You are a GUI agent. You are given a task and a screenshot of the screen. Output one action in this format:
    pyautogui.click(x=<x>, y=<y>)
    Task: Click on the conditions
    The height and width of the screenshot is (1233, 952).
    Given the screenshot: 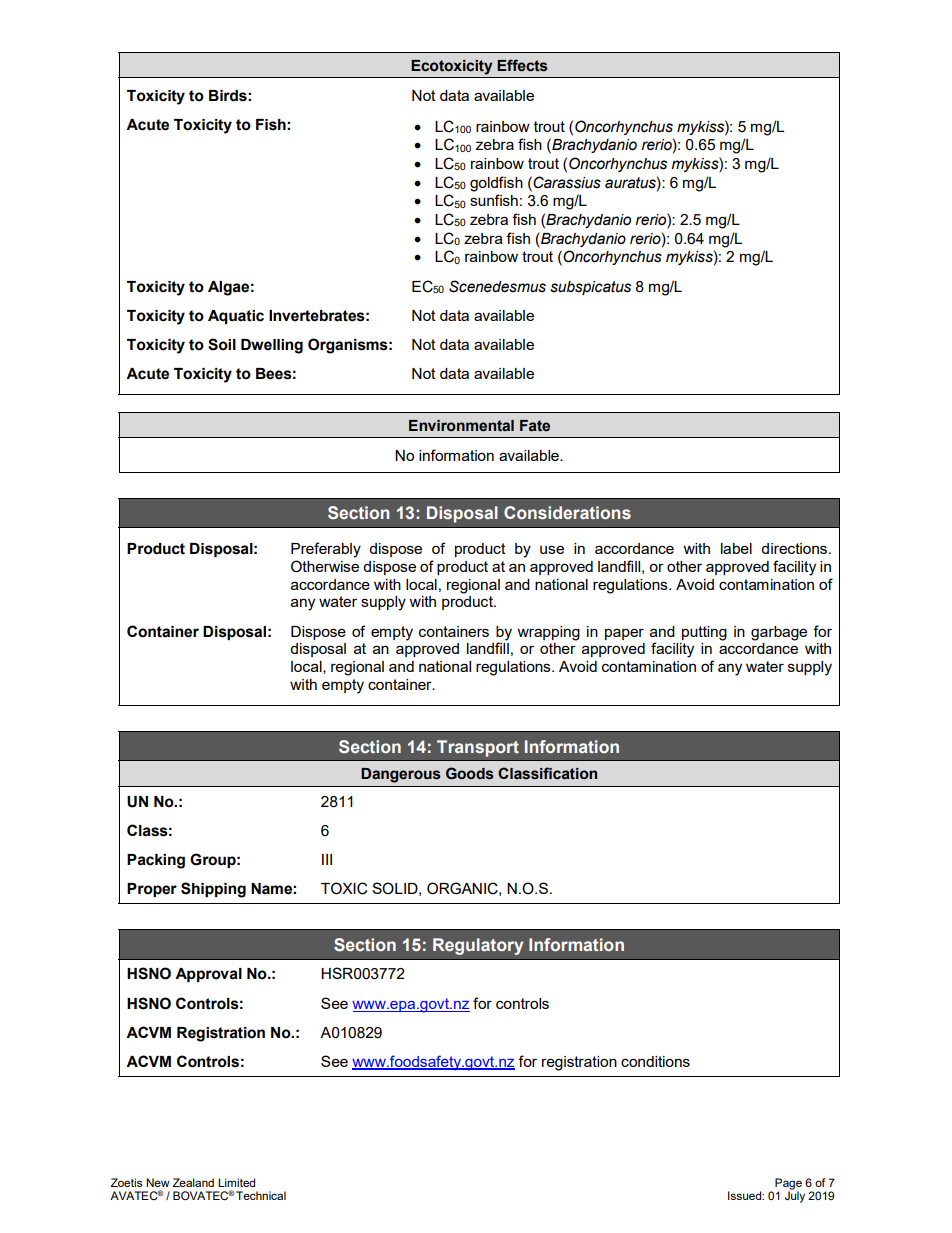 What is the action you would take?
    pyautogui.click(x=655, y=1061)
